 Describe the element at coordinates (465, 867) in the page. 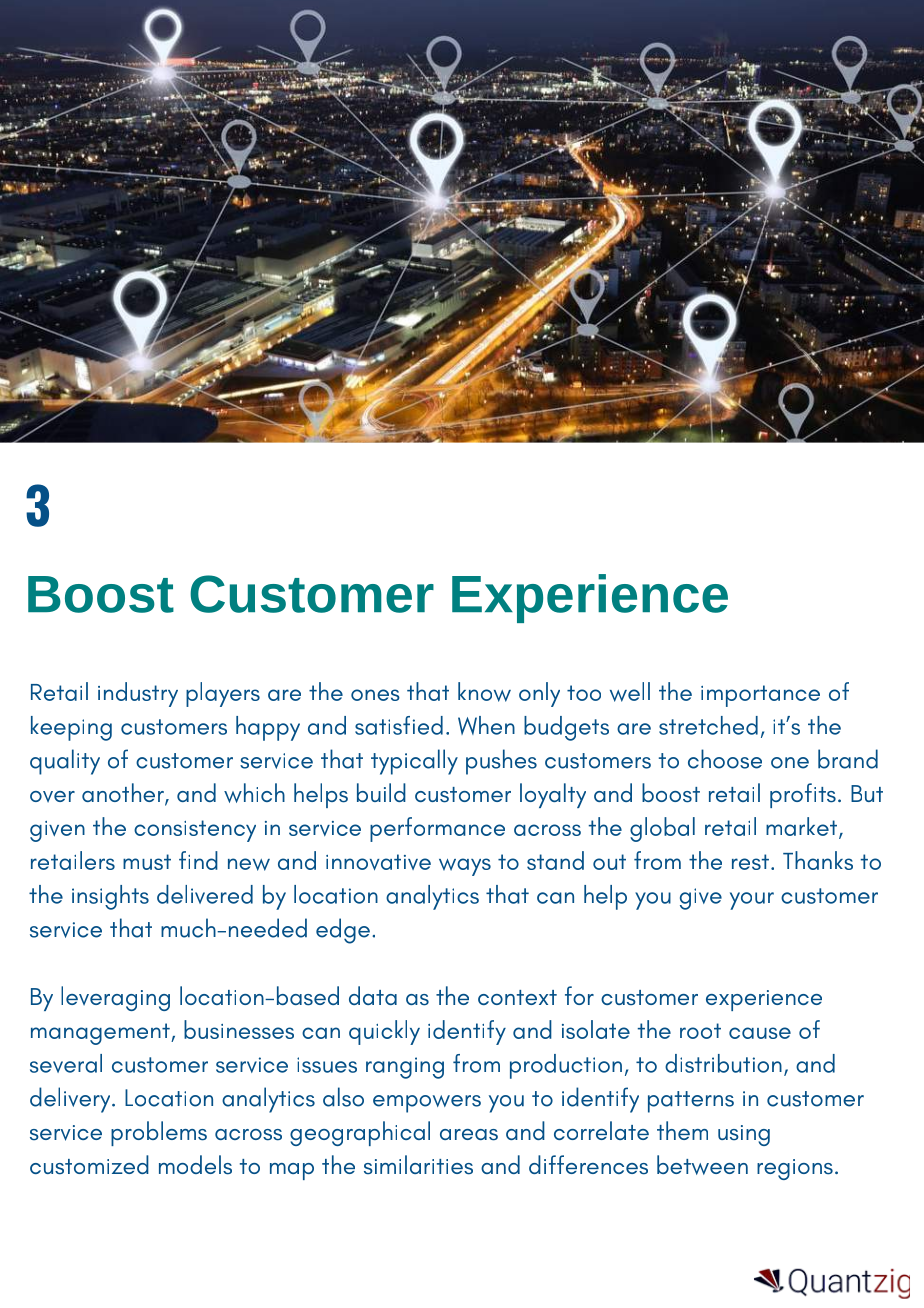

I see `ways` at that location.
